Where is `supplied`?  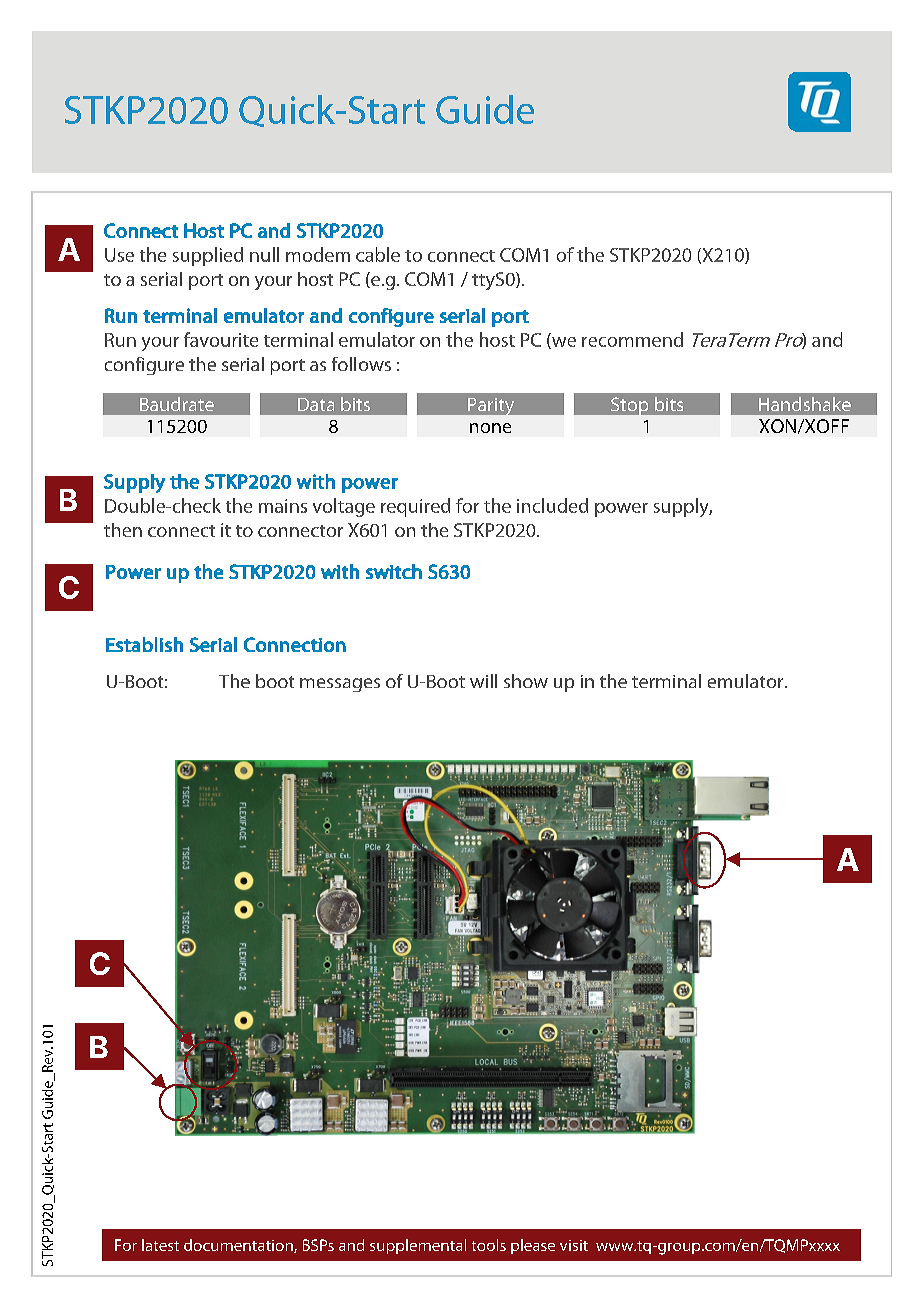
supplied is located at coordinates (208, 256).
